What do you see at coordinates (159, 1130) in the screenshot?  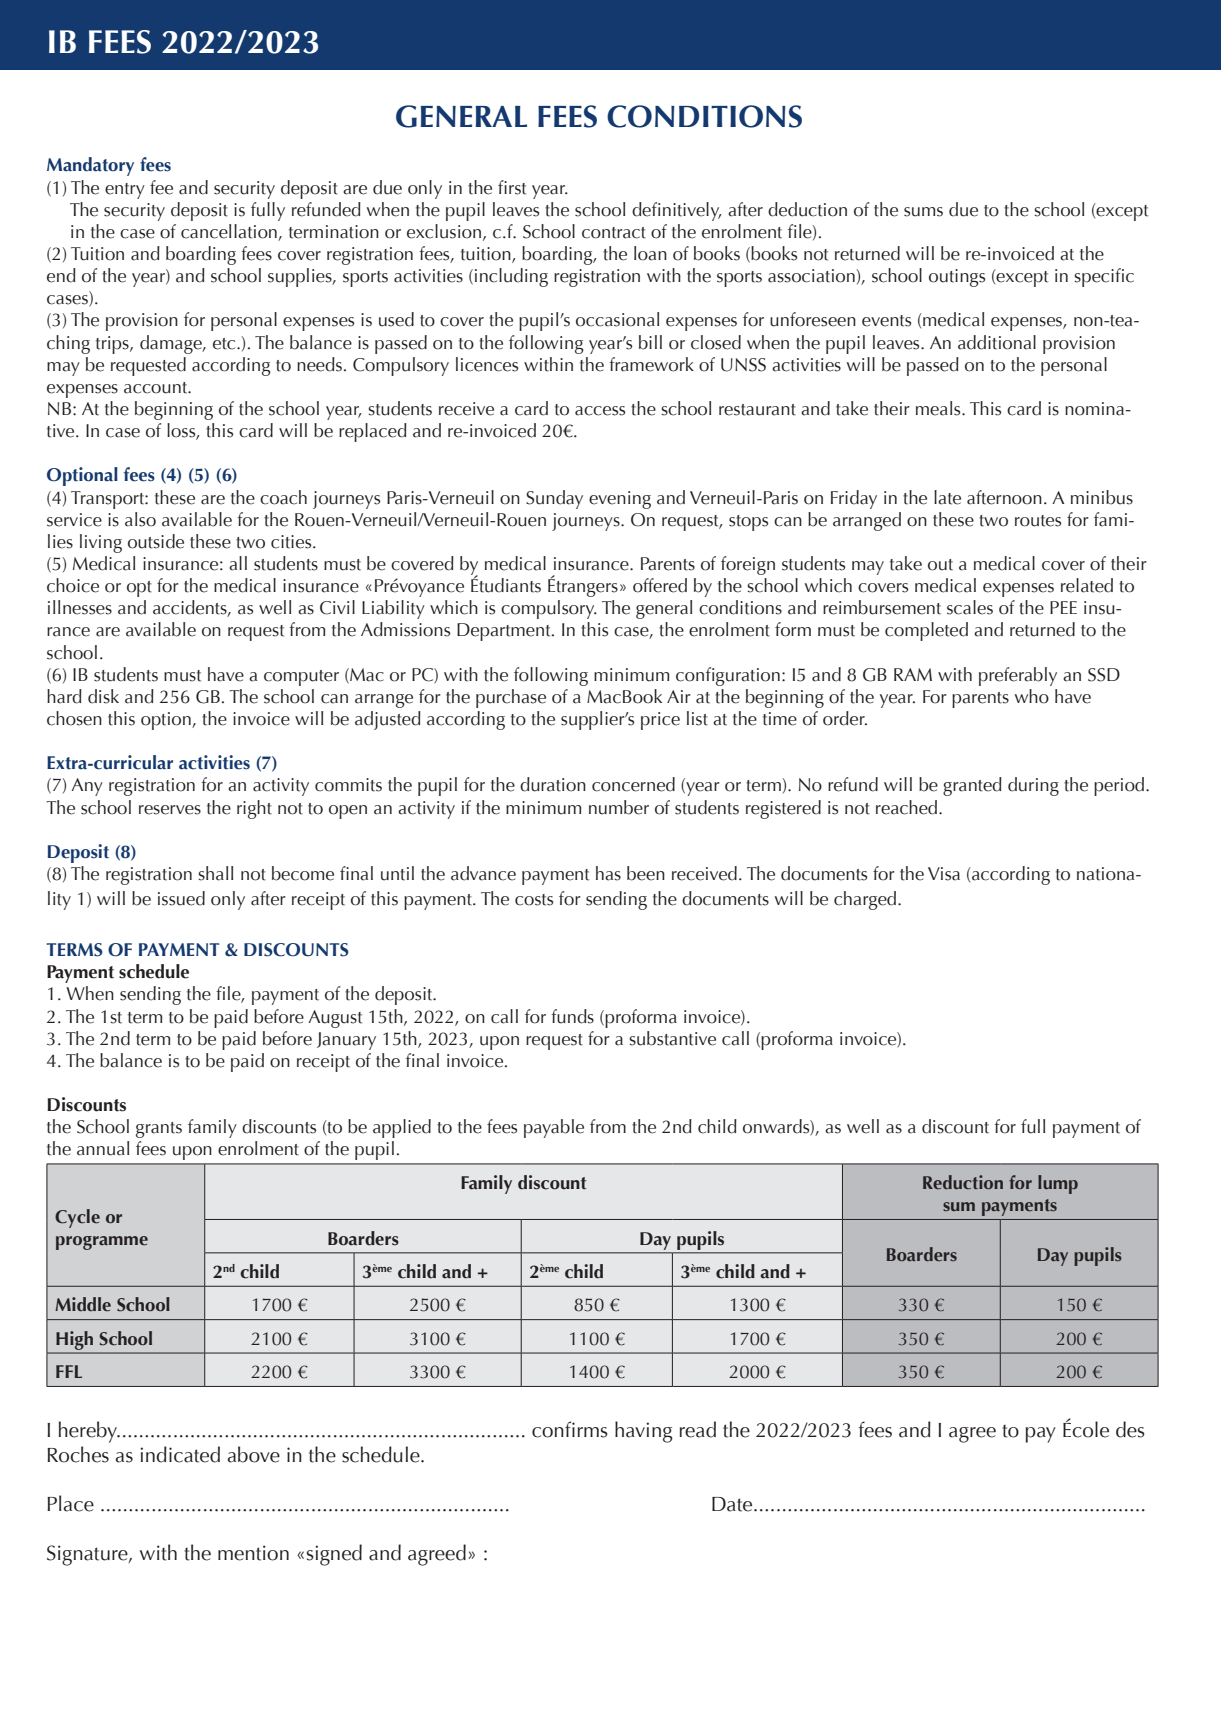 I see `grants` at bounding box center [159, 1130].
